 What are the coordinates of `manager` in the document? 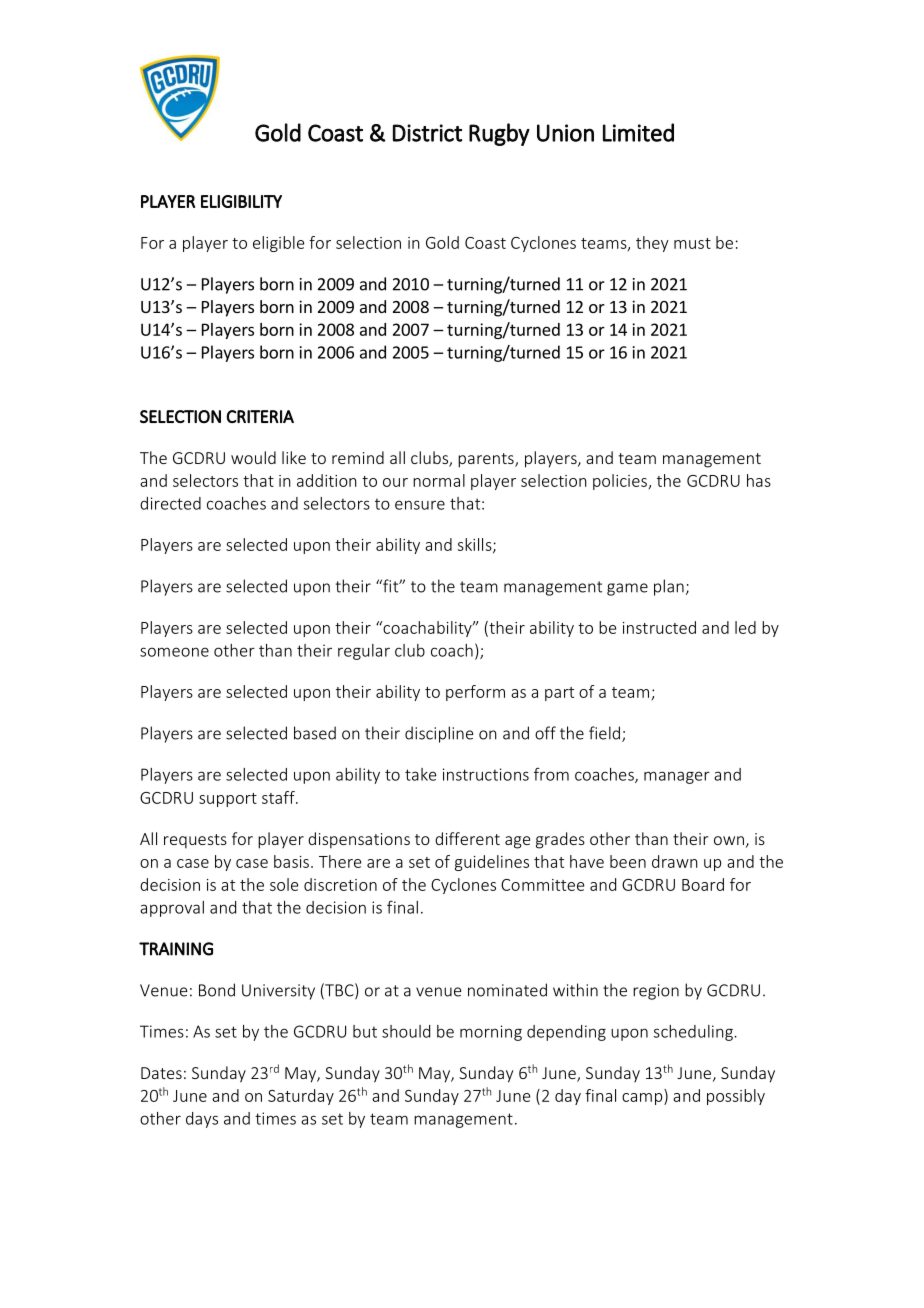 It's located at (677, 777).
